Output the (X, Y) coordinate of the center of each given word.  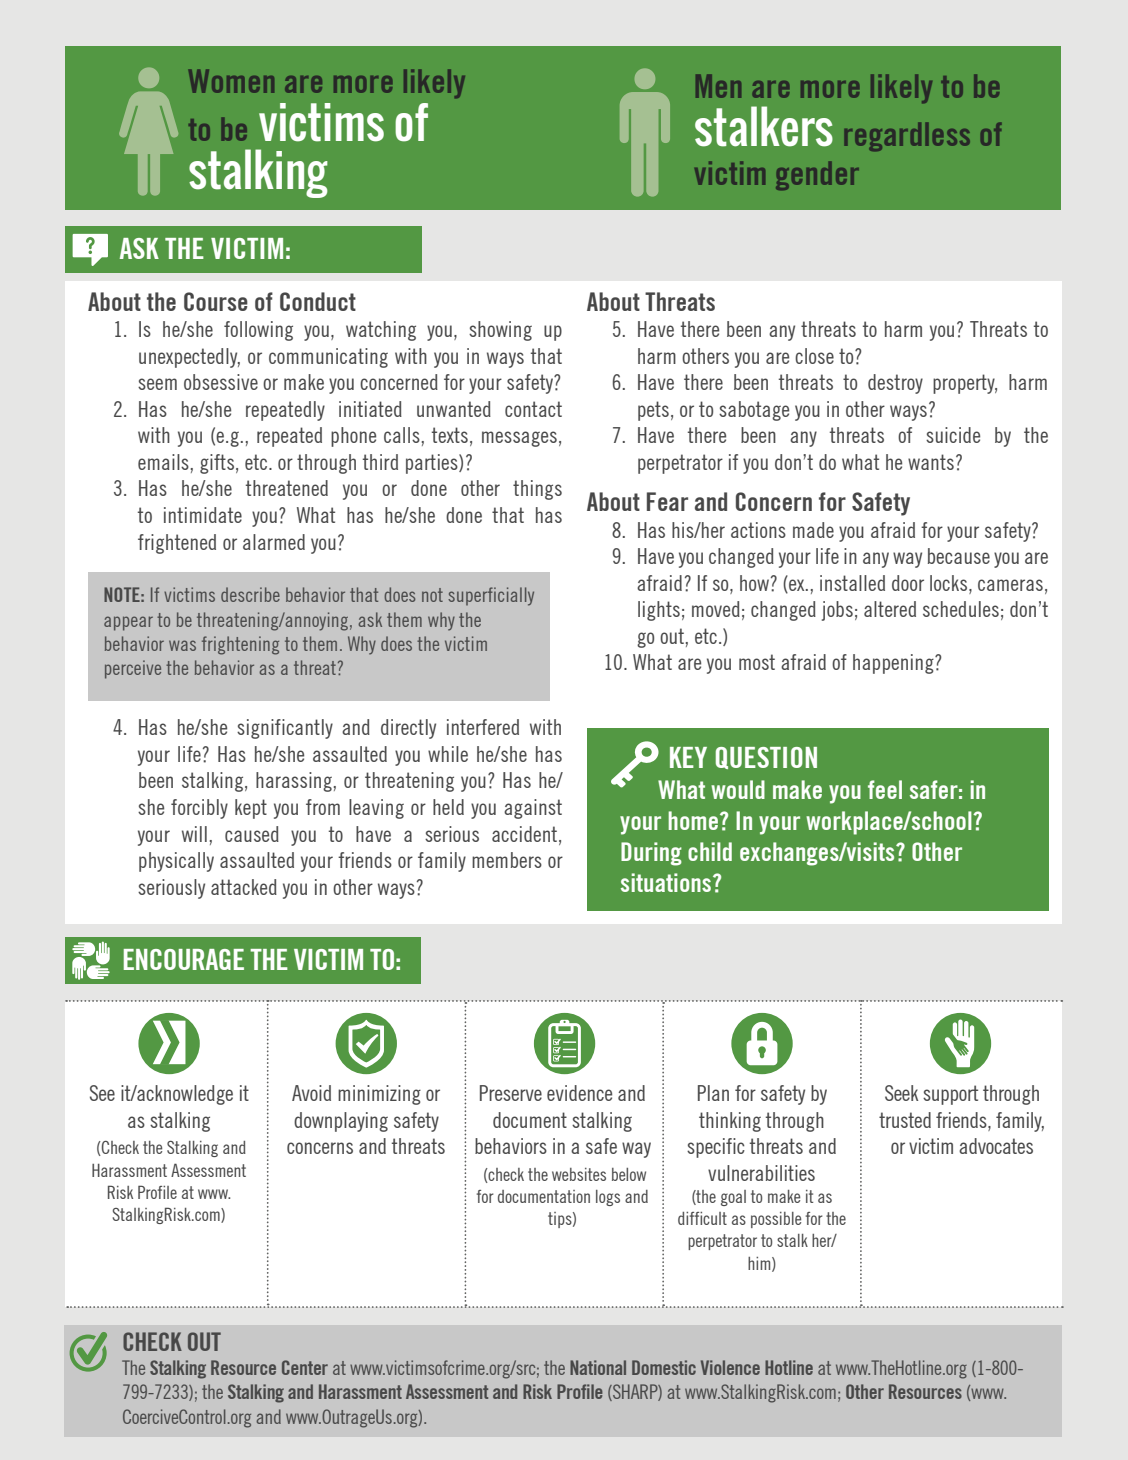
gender (817, 175)
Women (231, 81)
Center (305, 1367)
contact (533, 409)
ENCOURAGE (184, 959)
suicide (953, 435)
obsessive (221, 382)
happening (894, 664)
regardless (907, 136)
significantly (285, 729)
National (598, 1367)
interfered (483, 727)
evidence (579, 1093)
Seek (901, 1093)
